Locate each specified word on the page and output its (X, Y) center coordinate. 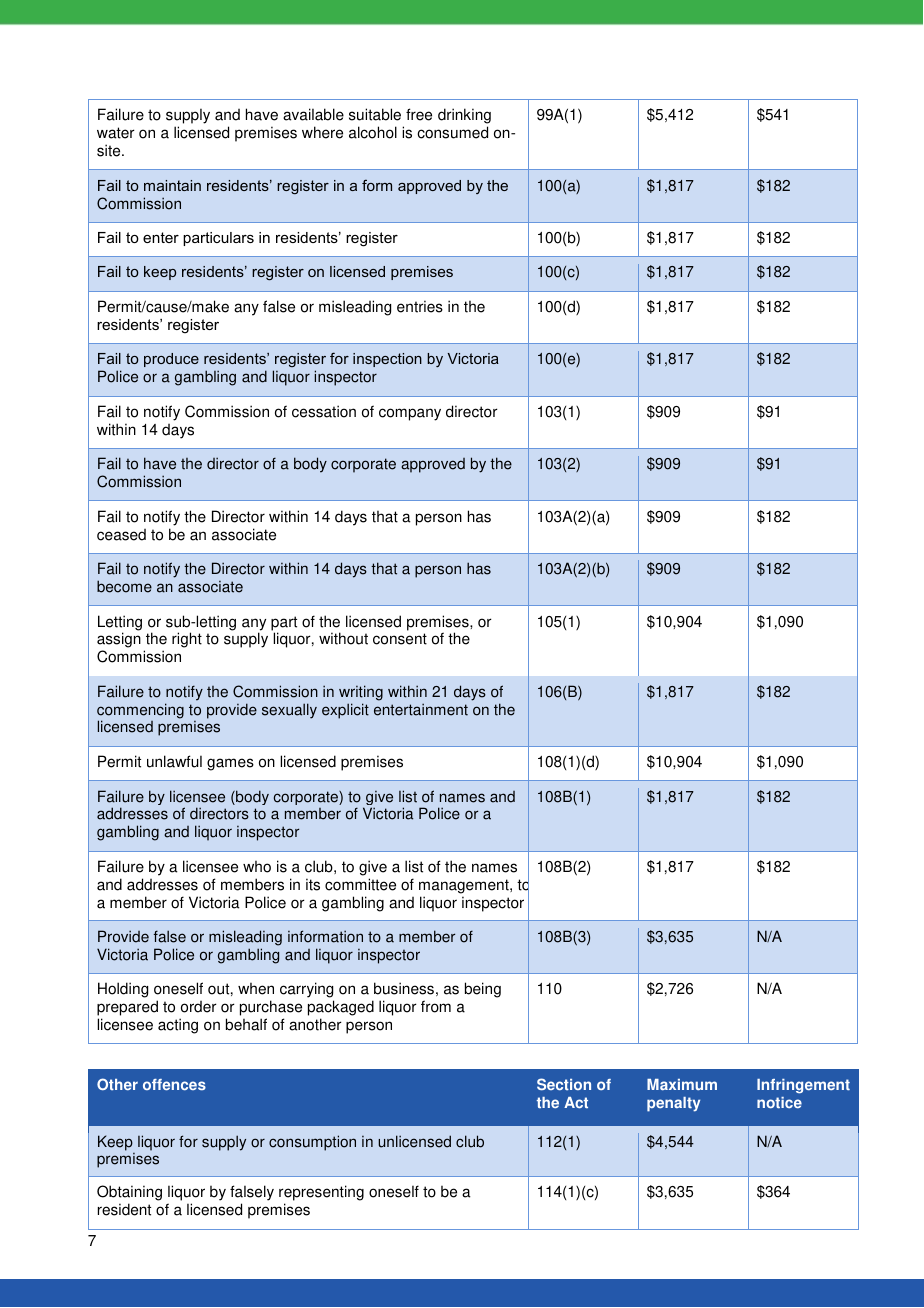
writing (361, 693)
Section (564, 1084)
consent (400, 639)
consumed (452, 132)
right (187, 640)
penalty (673, 1104)
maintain (172, 185)
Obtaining (129, 1194)
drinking (464, 117)
